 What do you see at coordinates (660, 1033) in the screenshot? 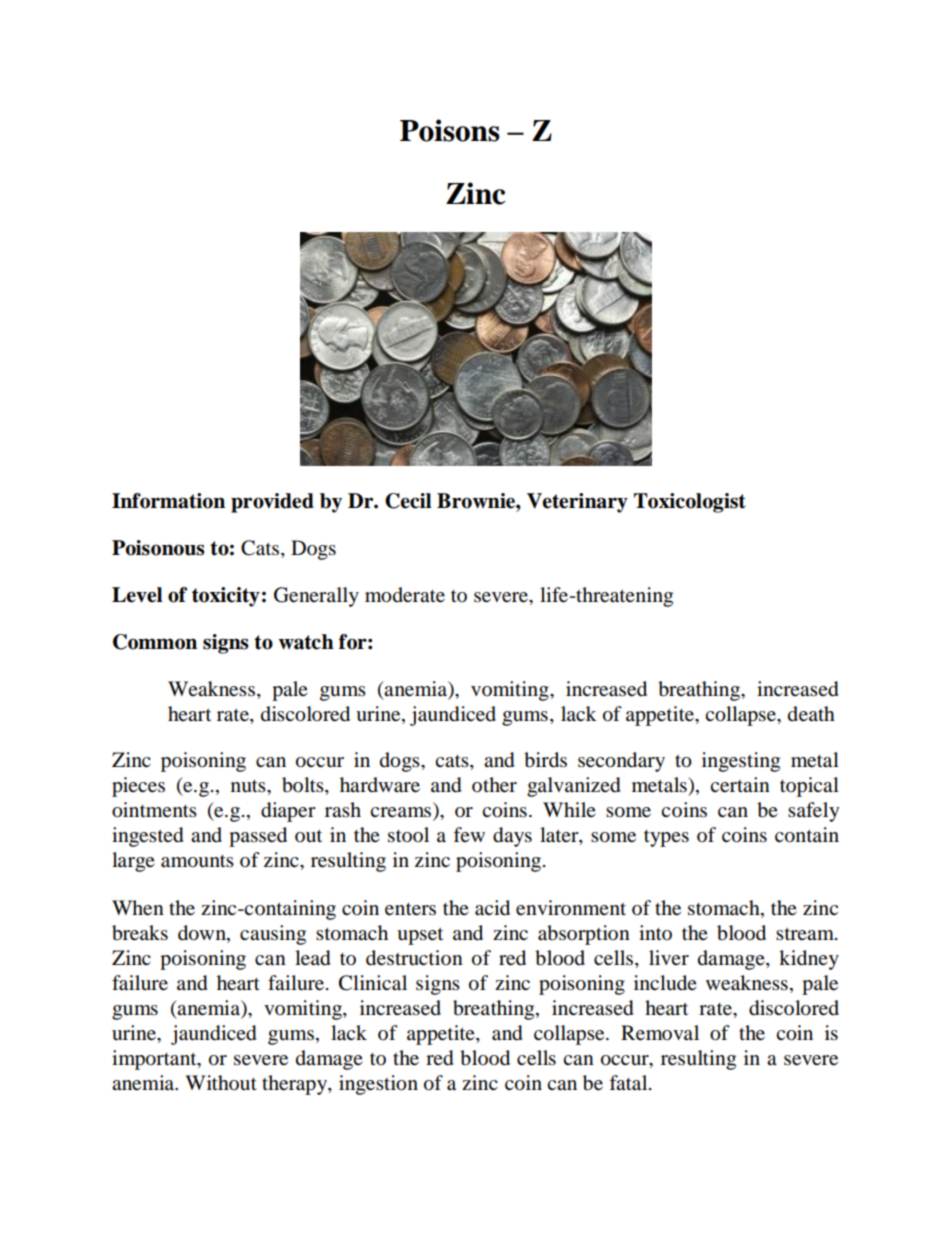
I see `Removal` at bounding box center [660, 1033].
